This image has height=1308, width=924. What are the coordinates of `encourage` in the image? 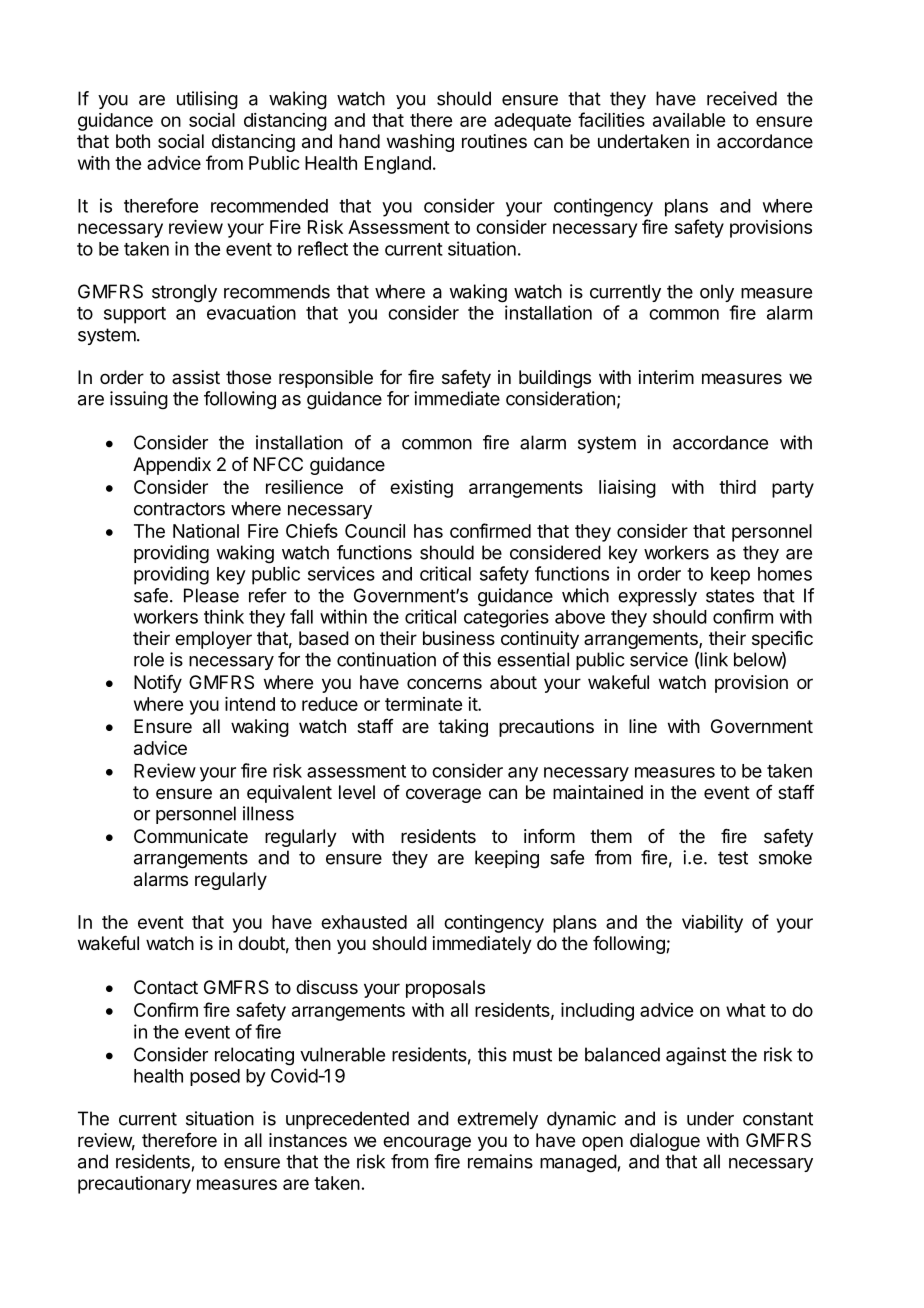 It's located at (427, 1143).
